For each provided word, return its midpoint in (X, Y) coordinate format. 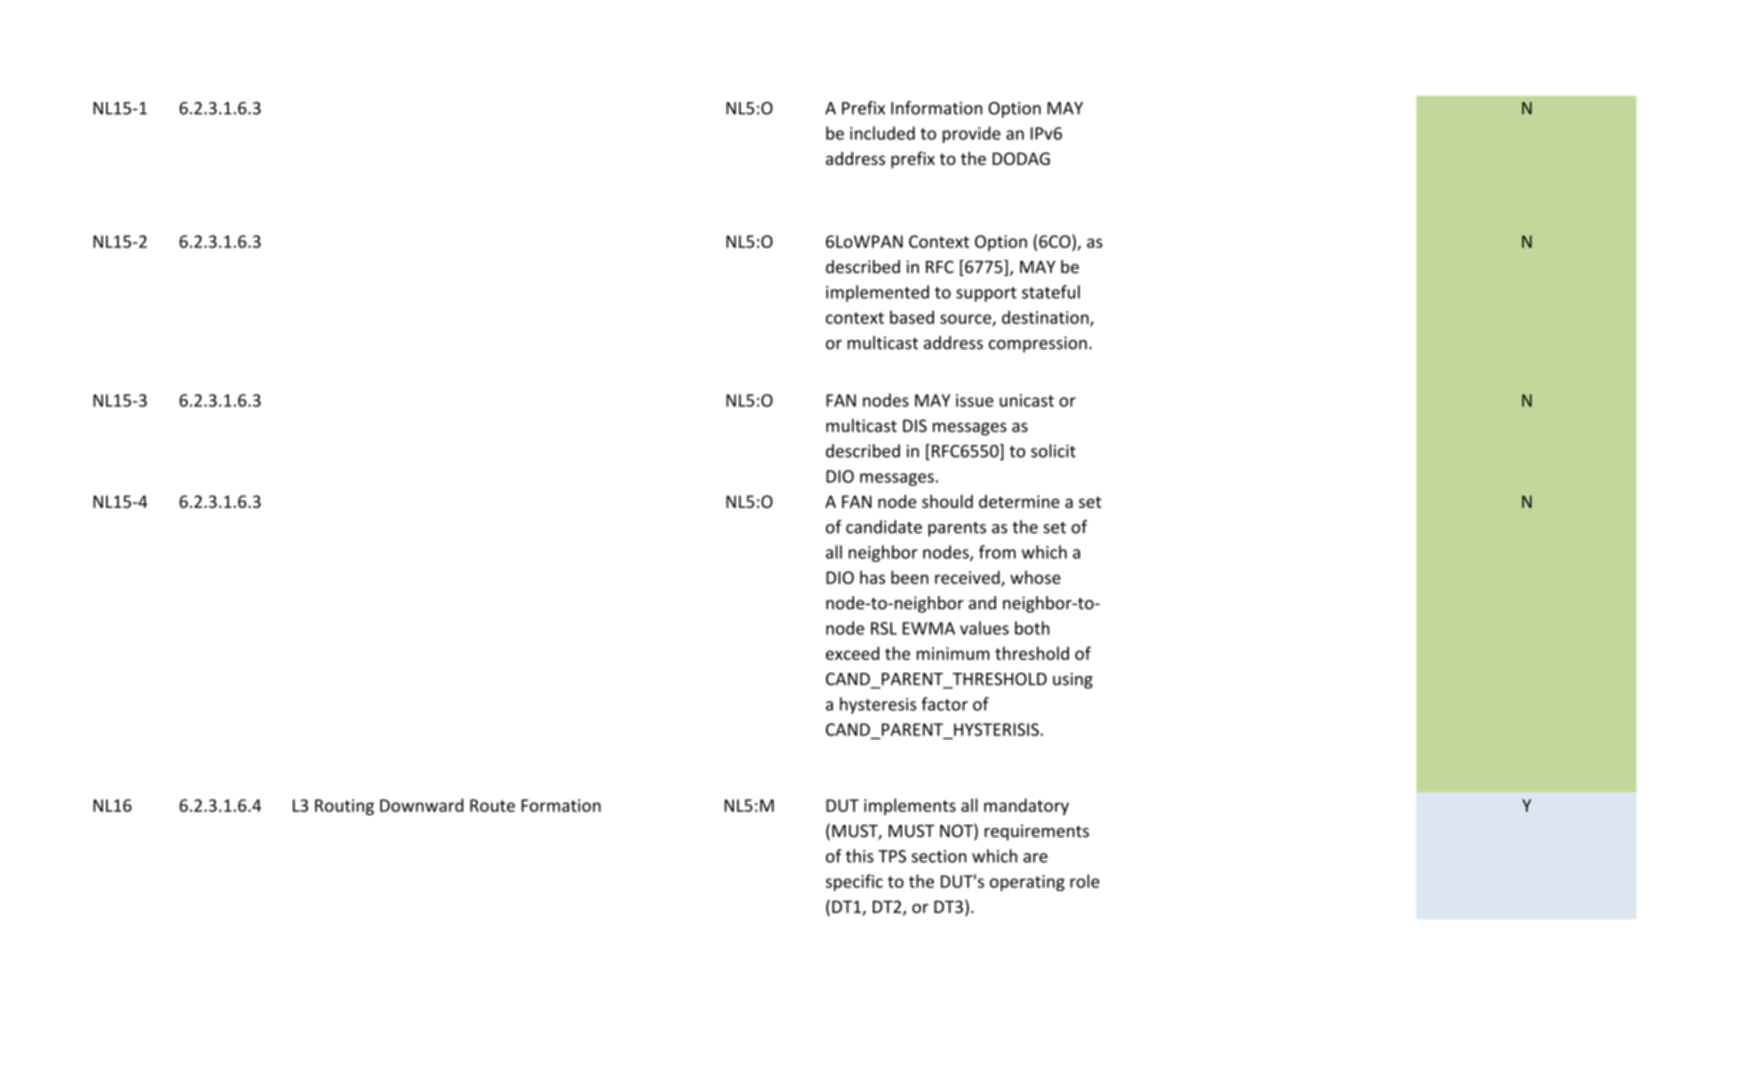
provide (972, 134)
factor (944, 704)
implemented (877, 293)
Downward (422, 805)
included (882, 133)
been (909, 577)
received (968, 578)
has (872, 577)
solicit (1053, 451)
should (947, 501)
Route (492, 805)
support (986, 294)
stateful (1051, 292)
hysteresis (878, 705)
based (912, 317)
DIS (915, 425)
